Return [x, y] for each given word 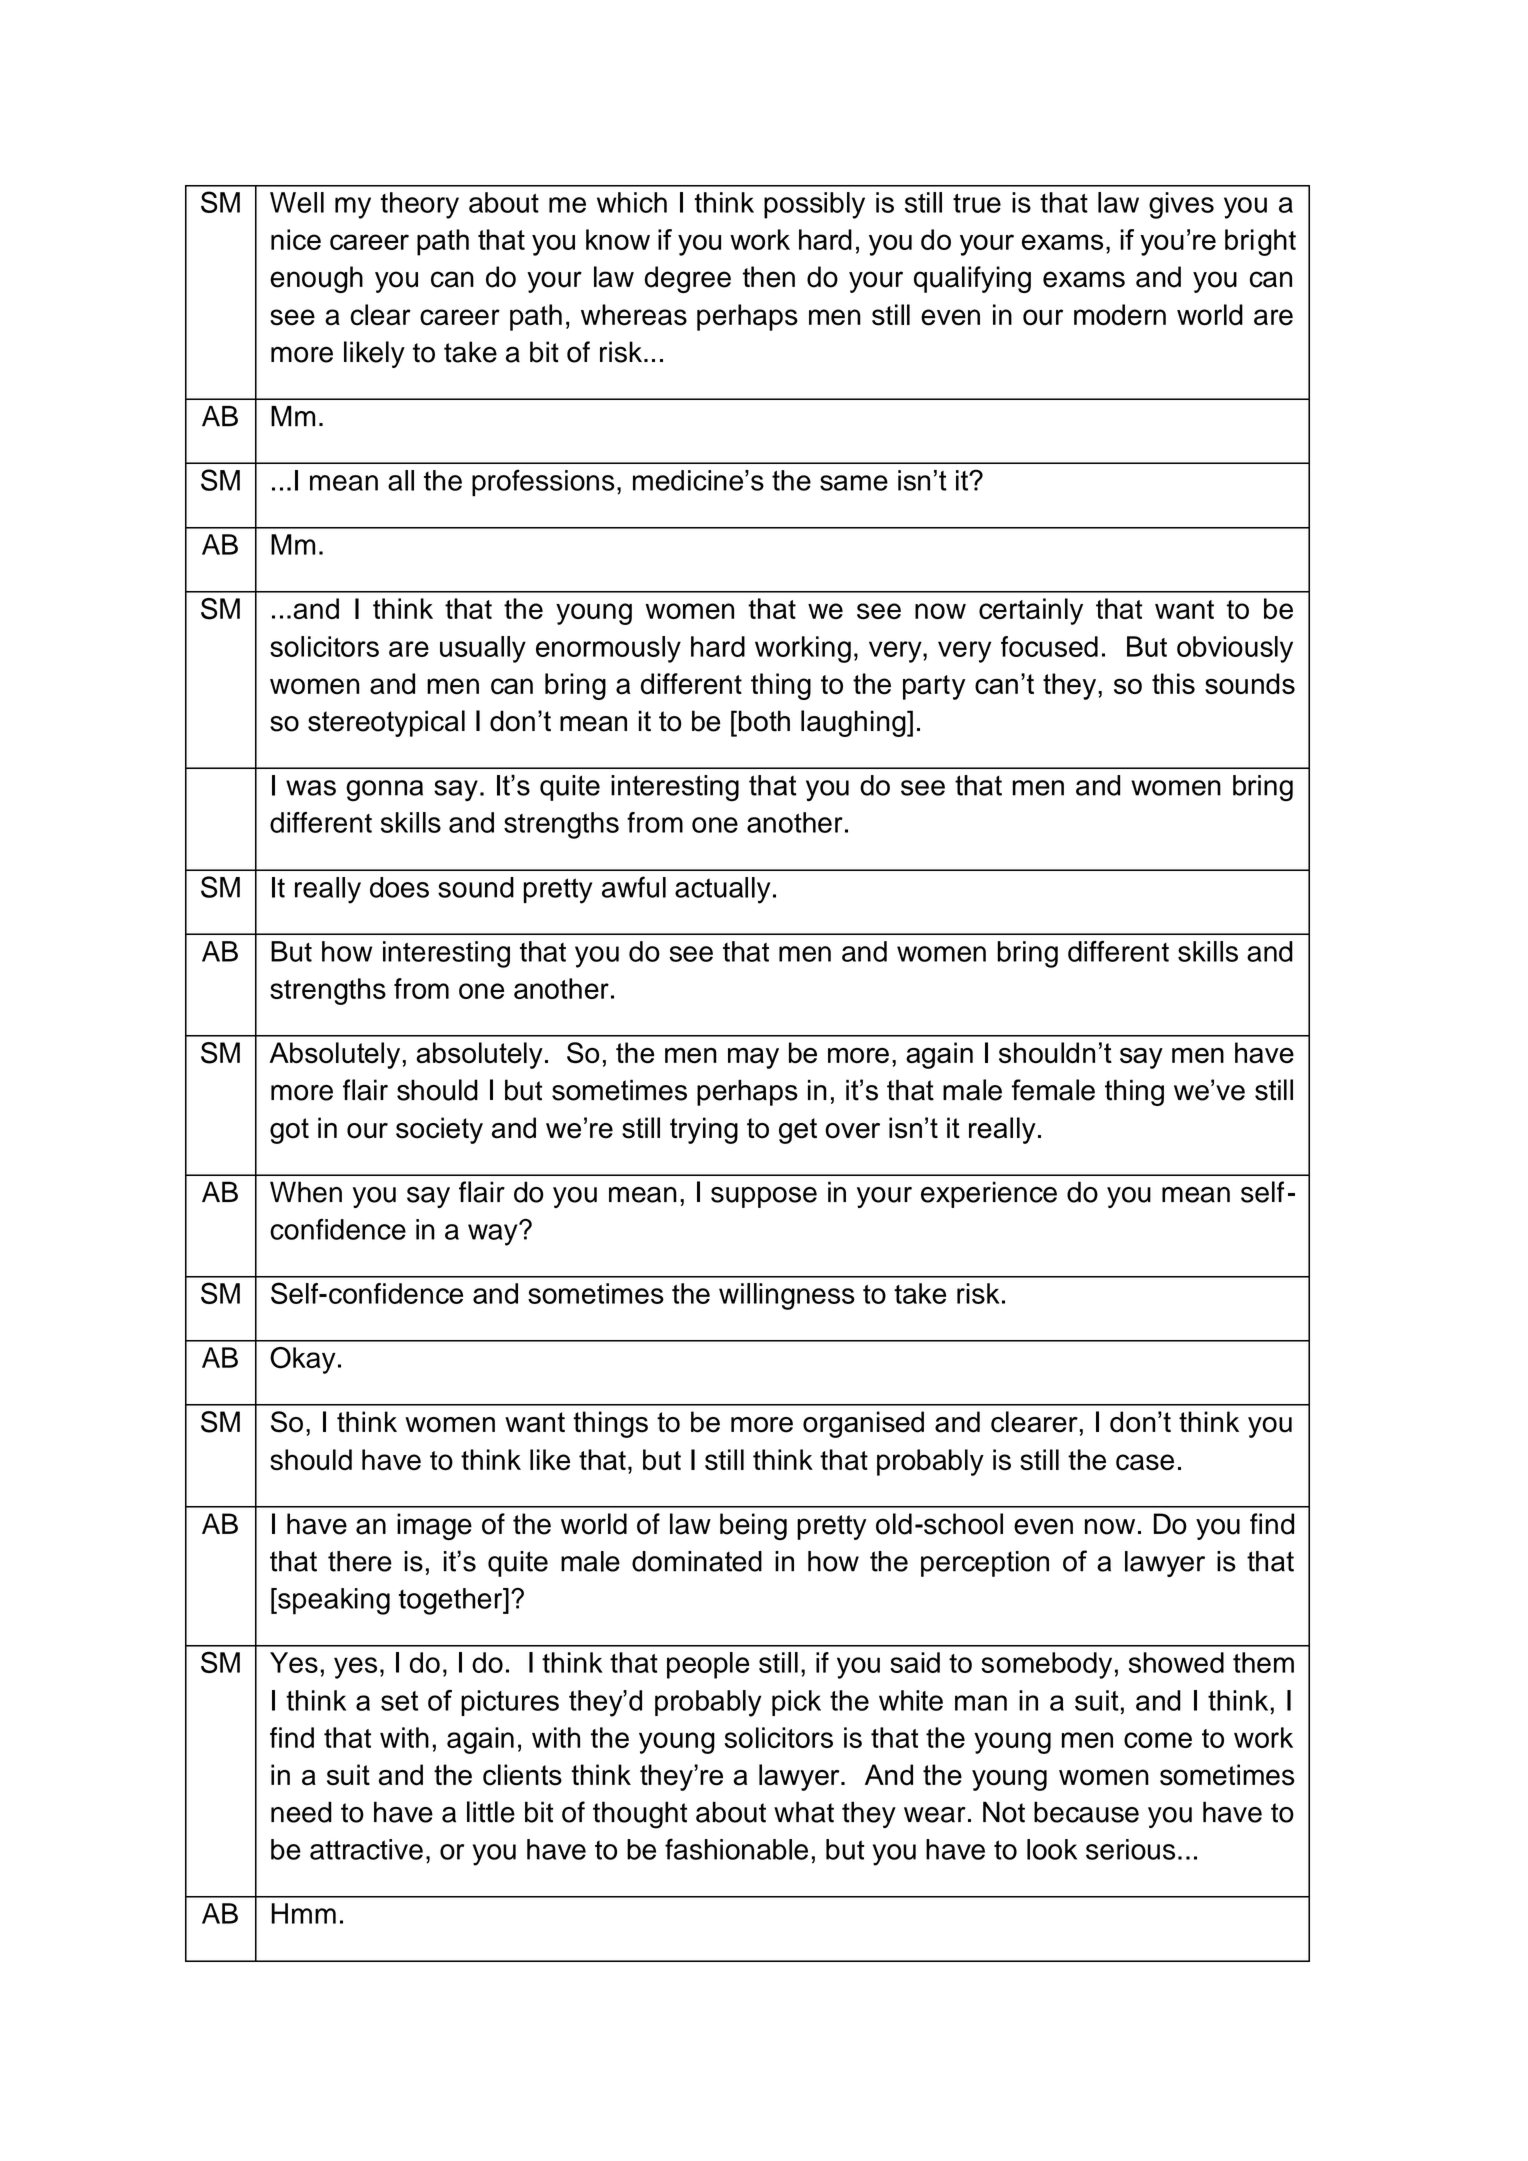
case [1145, 1462]
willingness [787, 1296]
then [769, 277]
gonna [384, 791]
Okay [303, 1360]
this [1173, 683]
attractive [366, 1849]
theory [420, 205]
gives [1181, 205]
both [763, 721]
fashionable [736, 1849]
